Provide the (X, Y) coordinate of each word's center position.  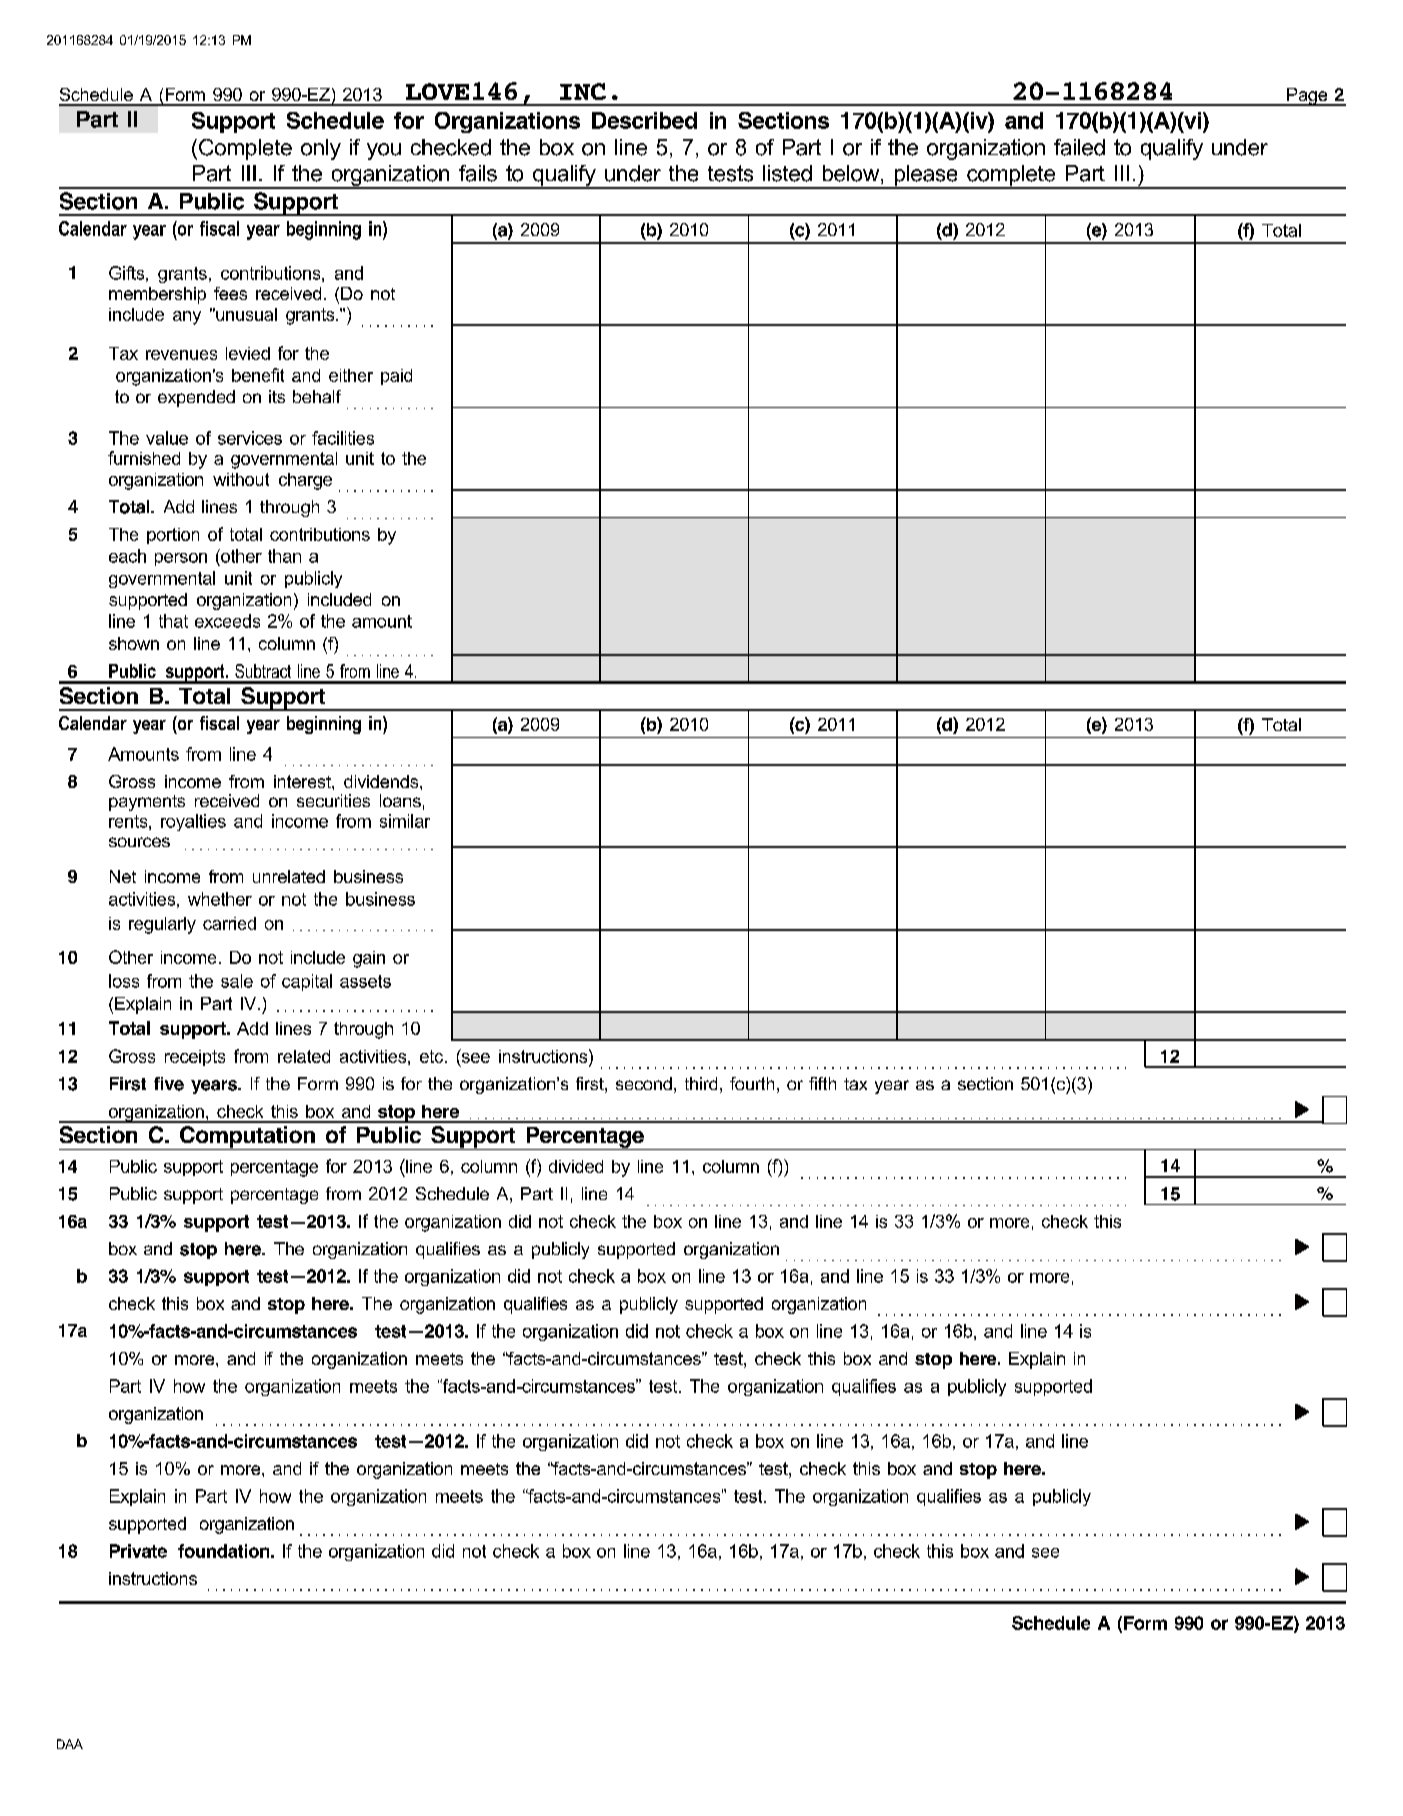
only (321, 149)
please (926, 176)
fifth (822, 1083)
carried (229, 923)
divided (576, 1166)
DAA (70, 1744)
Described (644, 120)
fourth (752, 1083)
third (701, 1083)
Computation (247, 1138)
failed (1079, 147)
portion (173, 536)
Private (138, 1551)
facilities (343, 438)
